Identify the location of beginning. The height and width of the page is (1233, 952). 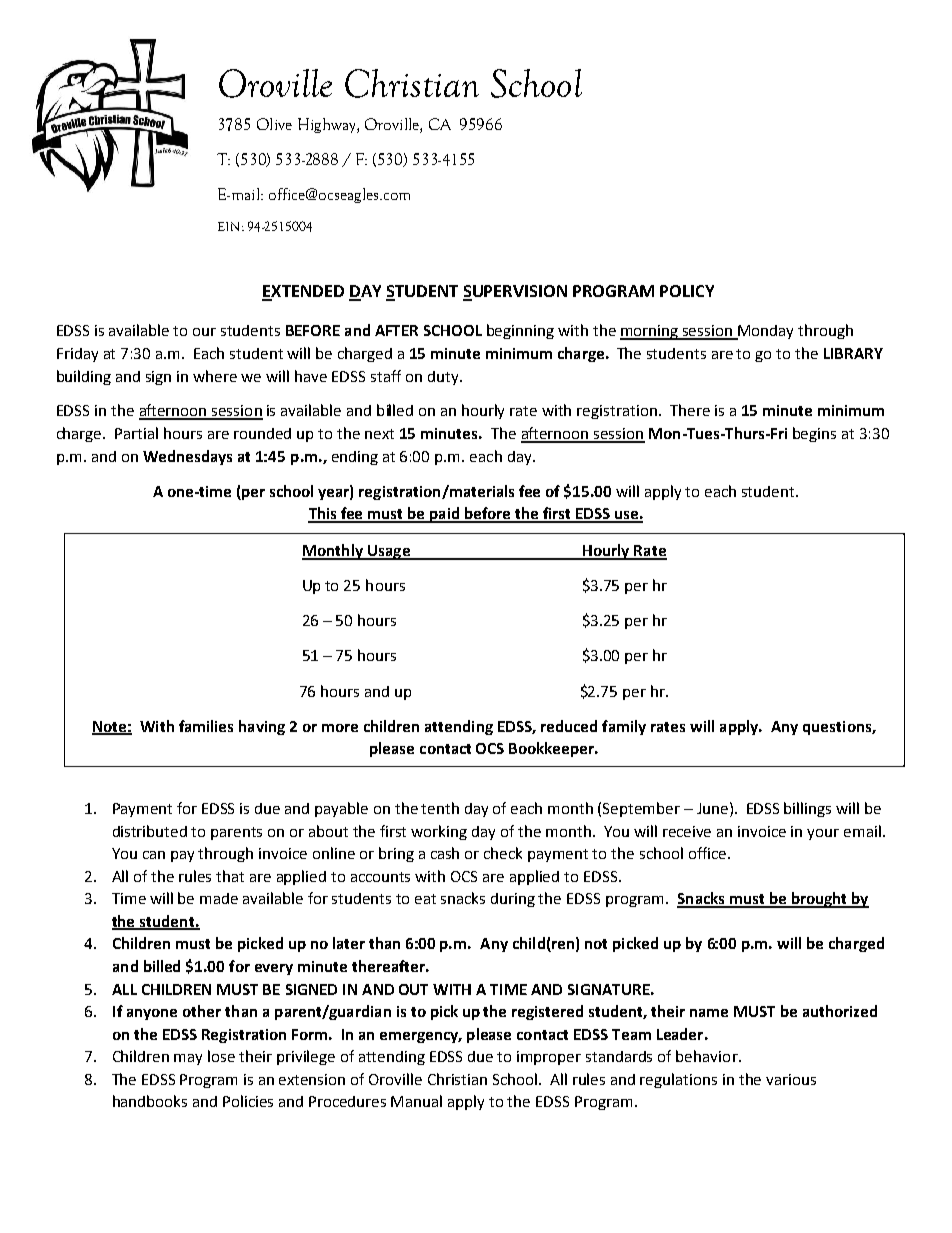
(520, 331).
